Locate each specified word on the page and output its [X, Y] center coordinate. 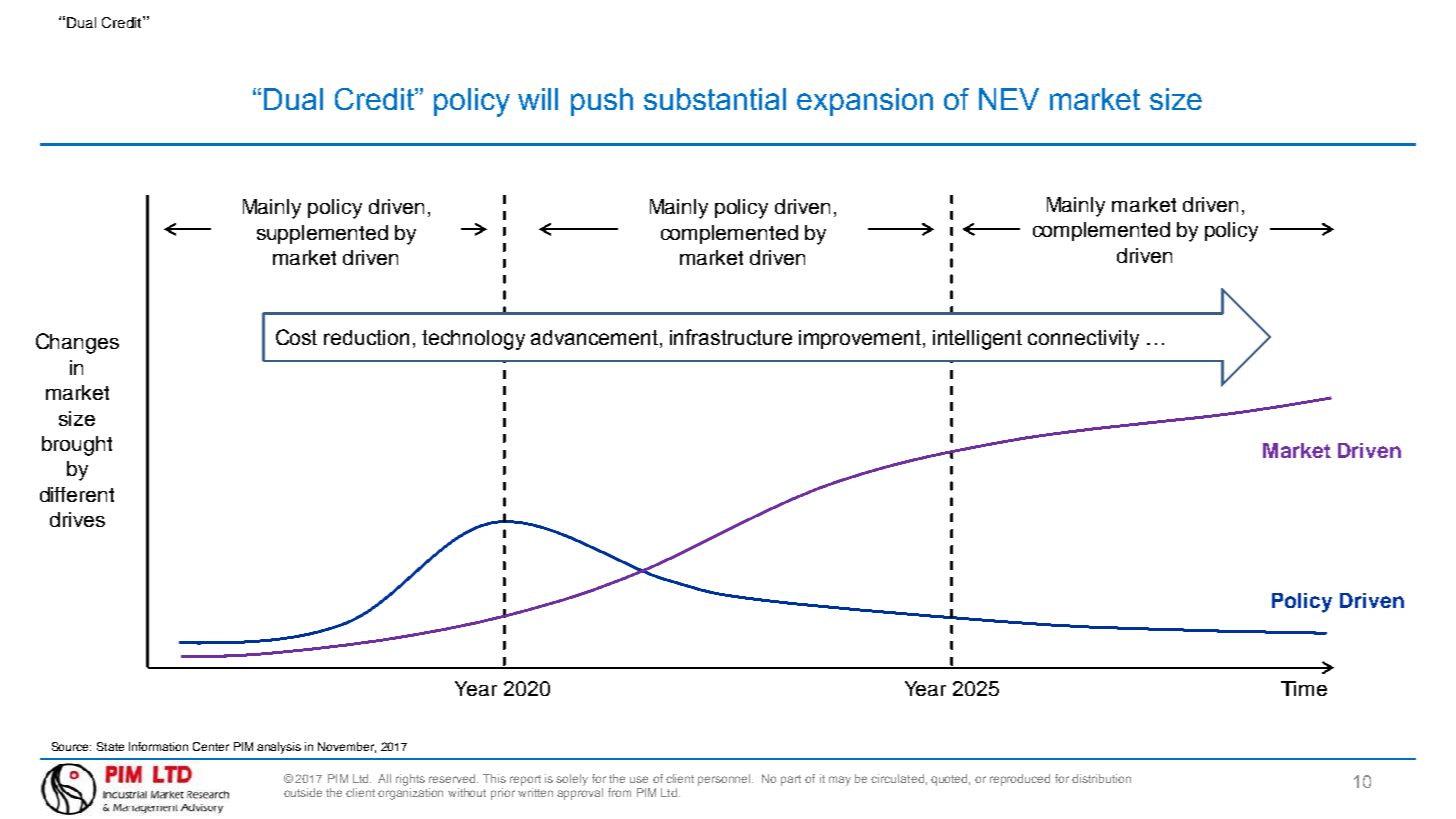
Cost [296, 337]
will [538, 99]
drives [77, 519]
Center [211, 746]
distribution [1101, 778]
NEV [1009, 99]
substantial [715, 99]
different [77, 494]
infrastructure [731, 337]
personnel [725, 780]
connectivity [1083, 340]
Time [1304, 688]
